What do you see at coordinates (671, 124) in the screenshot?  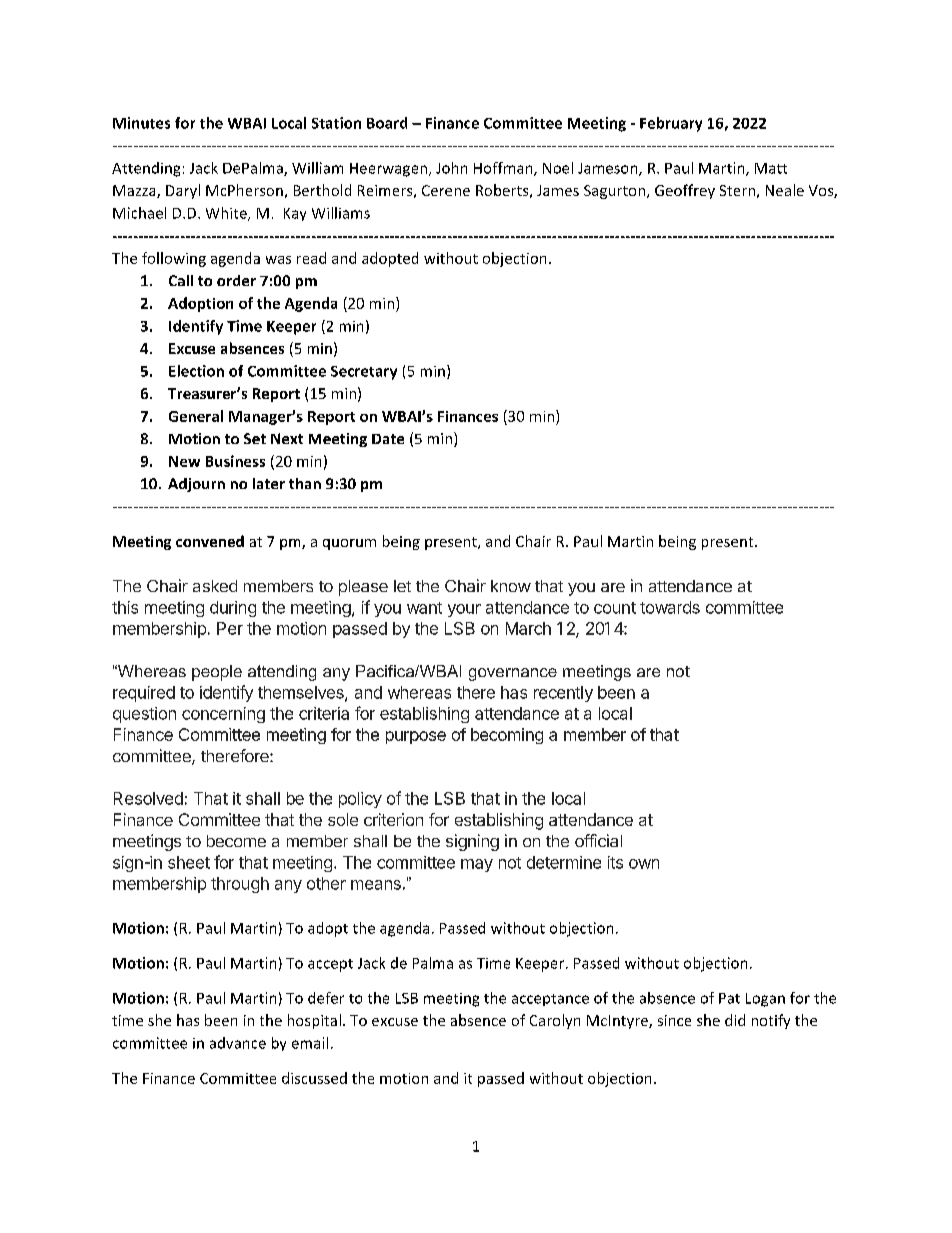 I see `February` at bounding box center [671, 124].
